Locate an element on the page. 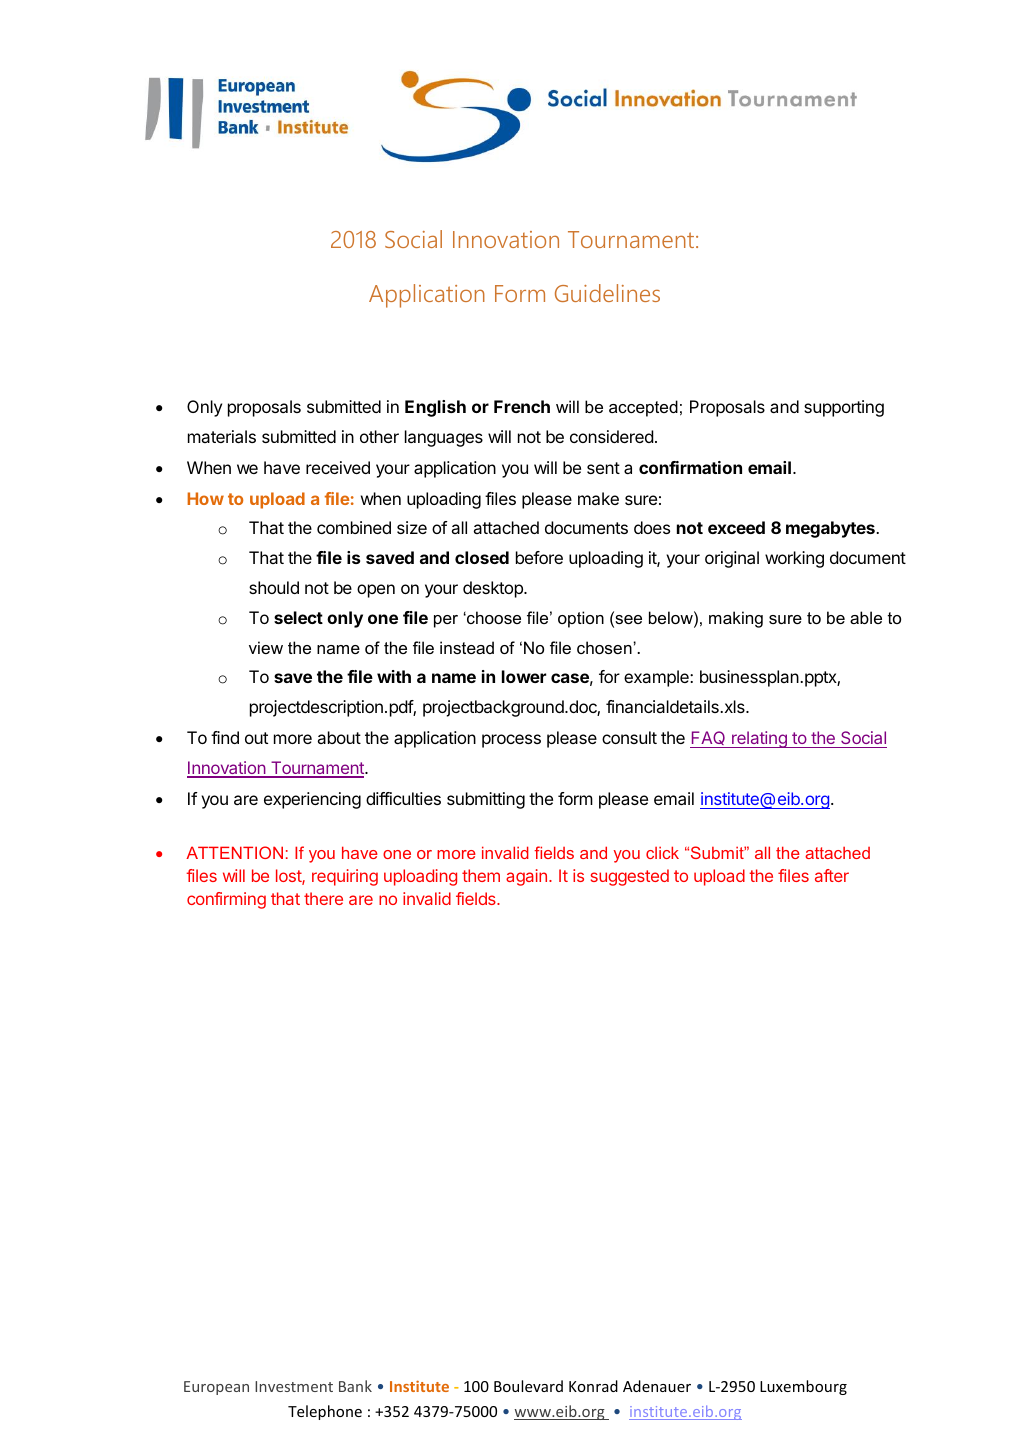 Image resolution: width=1028 pixels, height=1454 pixels. Guidelines is located at coordinates (607, 293).
